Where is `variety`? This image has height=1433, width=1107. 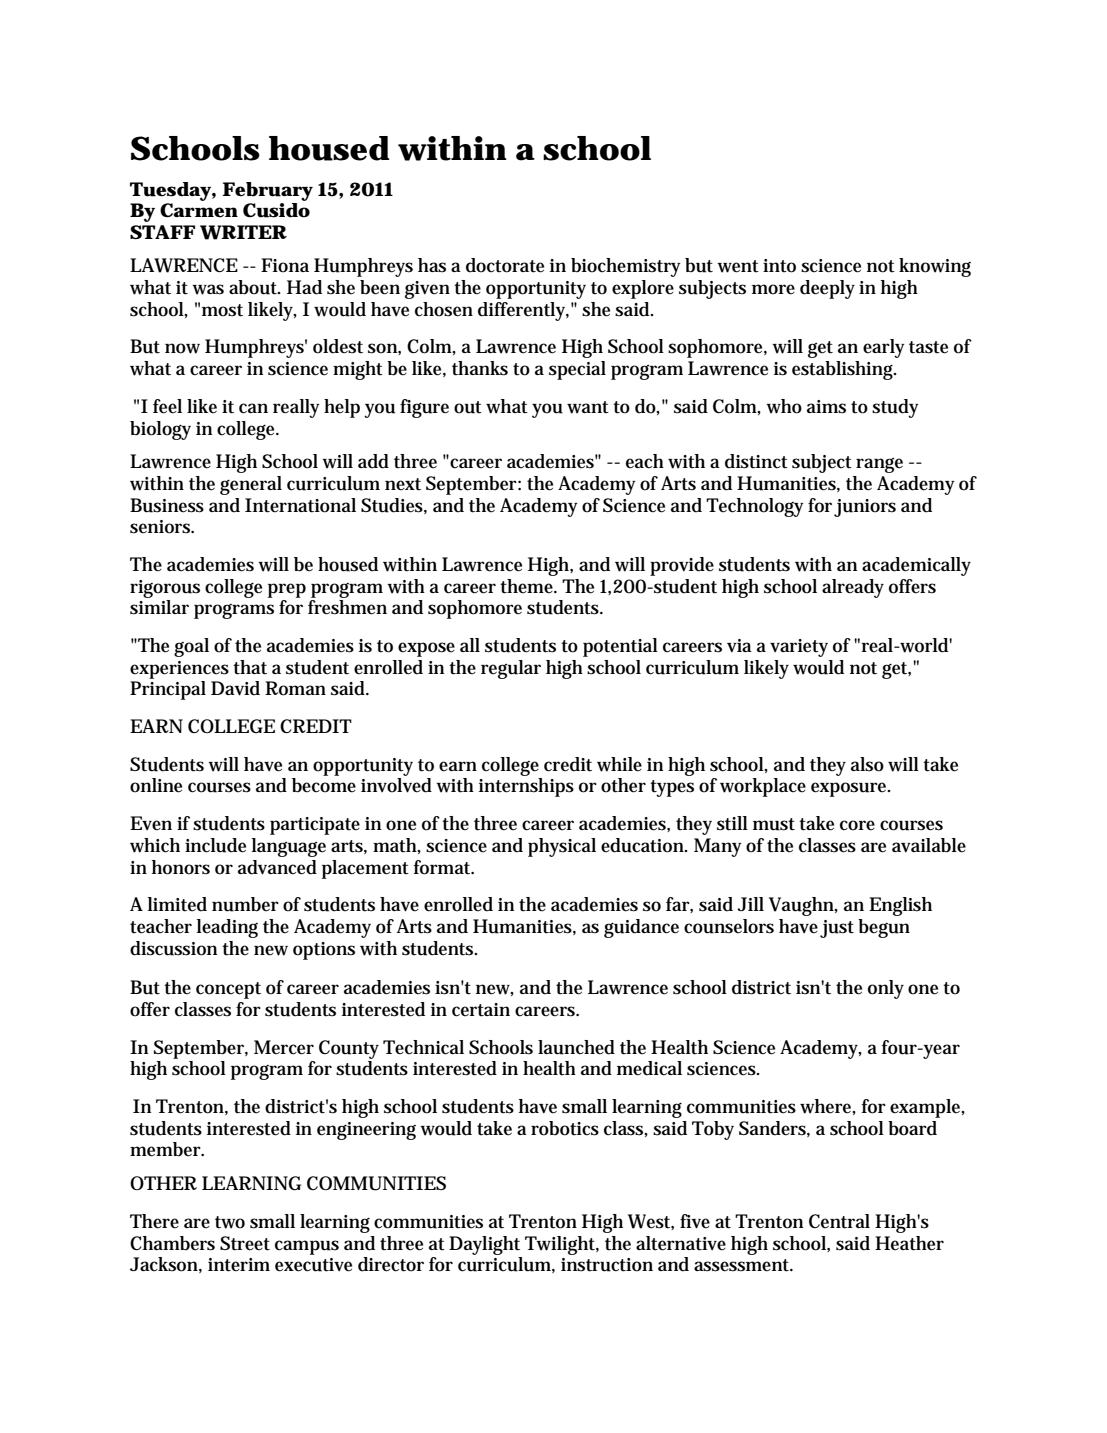 variety is located at coordinates (799, 648).
